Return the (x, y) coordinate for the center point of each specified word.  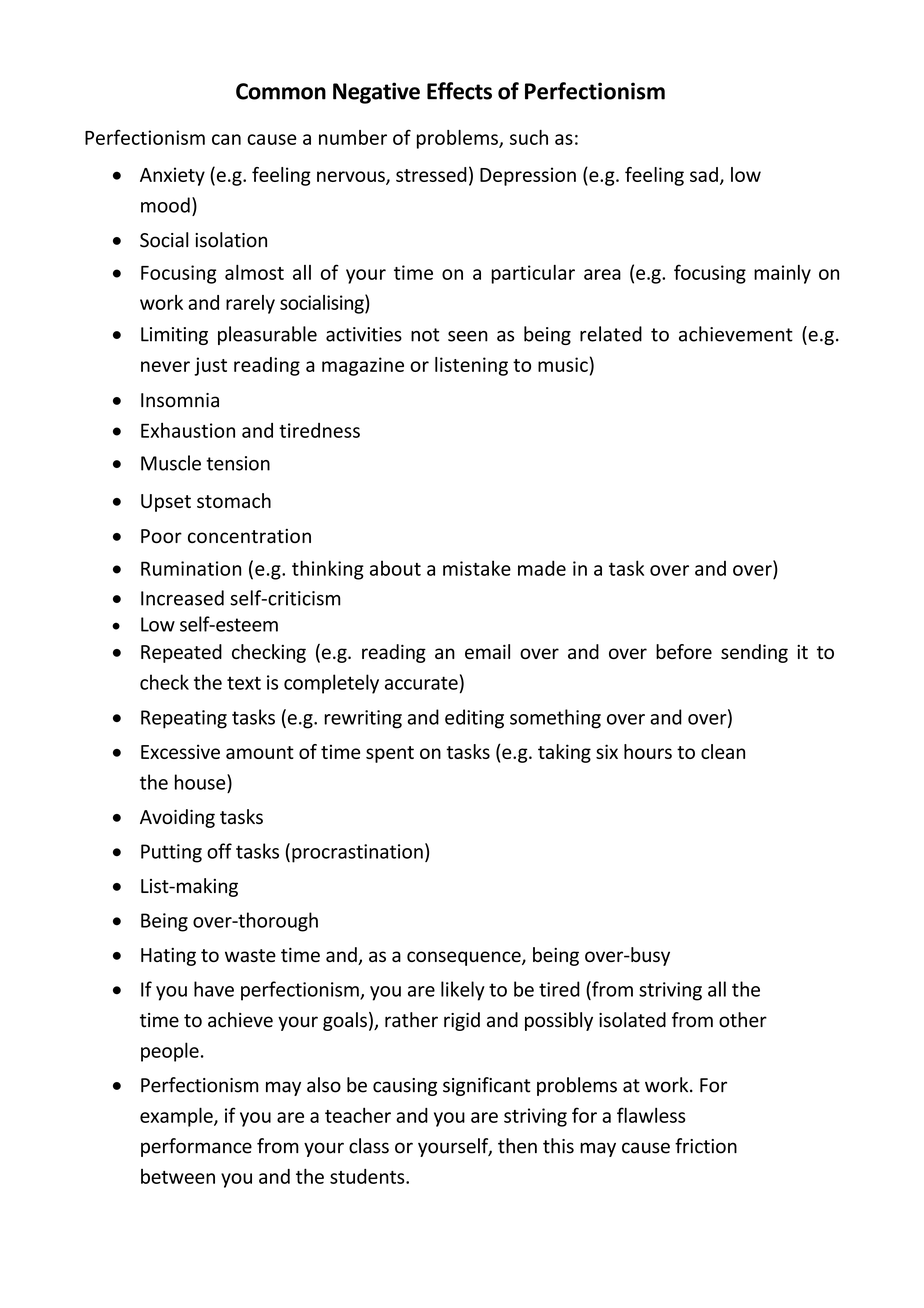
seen (468, 336)
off (219, 851)
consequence (465, 958)
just (210, 366)
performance (196, 1147)
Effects (459, 91)
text (244, 683)
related (611, 334)
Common (281, 91)
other (743, 1020)
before (684, 651)
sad (704, 174)
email (487, 651)
